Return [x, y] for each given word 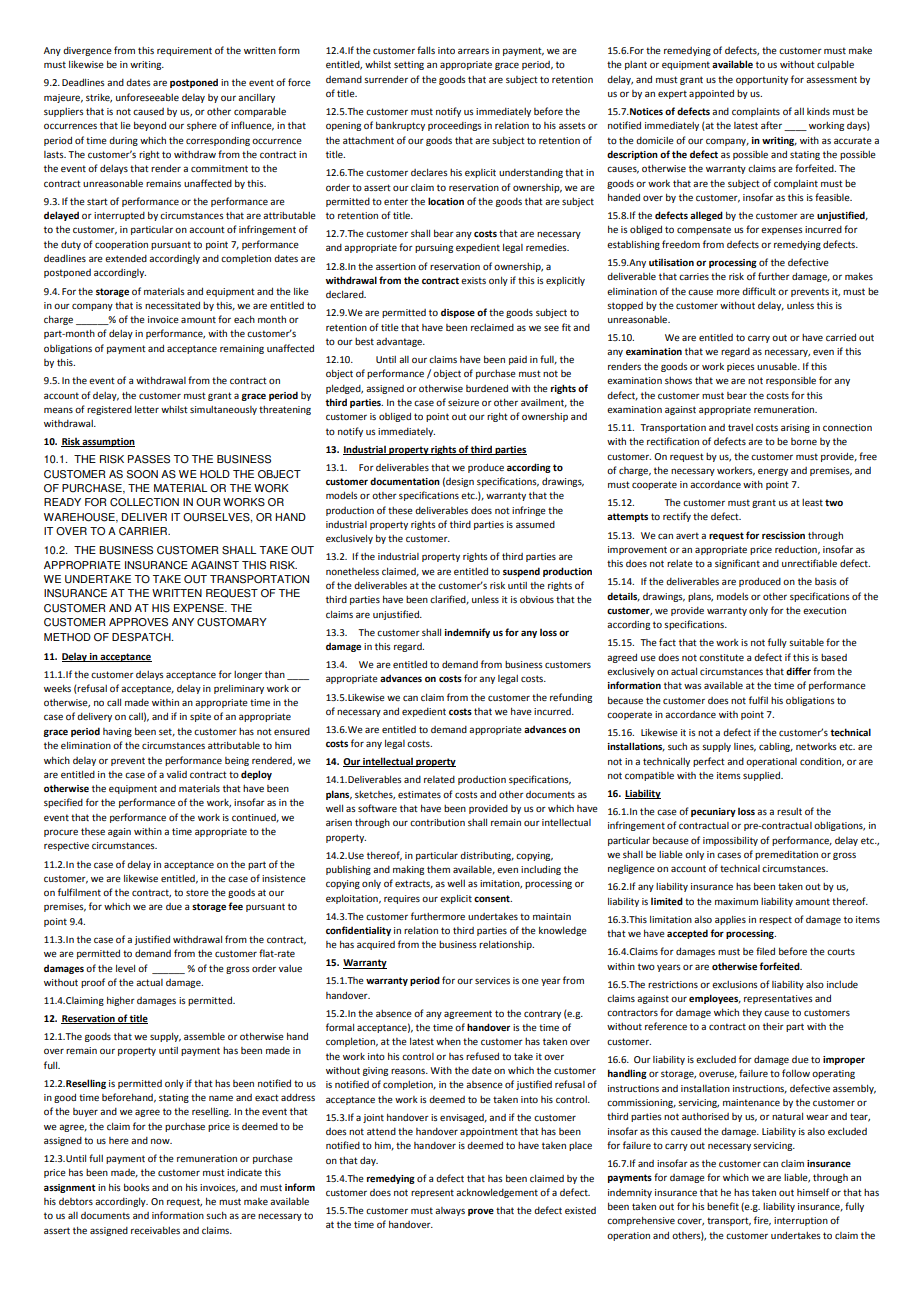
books [137, 1187]
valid [177, 774]
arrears [473, 51]
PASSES [149, 459]
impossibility [730, 841]
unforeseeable [147, 97]
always [450, 1211]
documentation [405, 481]
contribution [437, 822]
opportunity [762, 80]
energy [773, 472]
